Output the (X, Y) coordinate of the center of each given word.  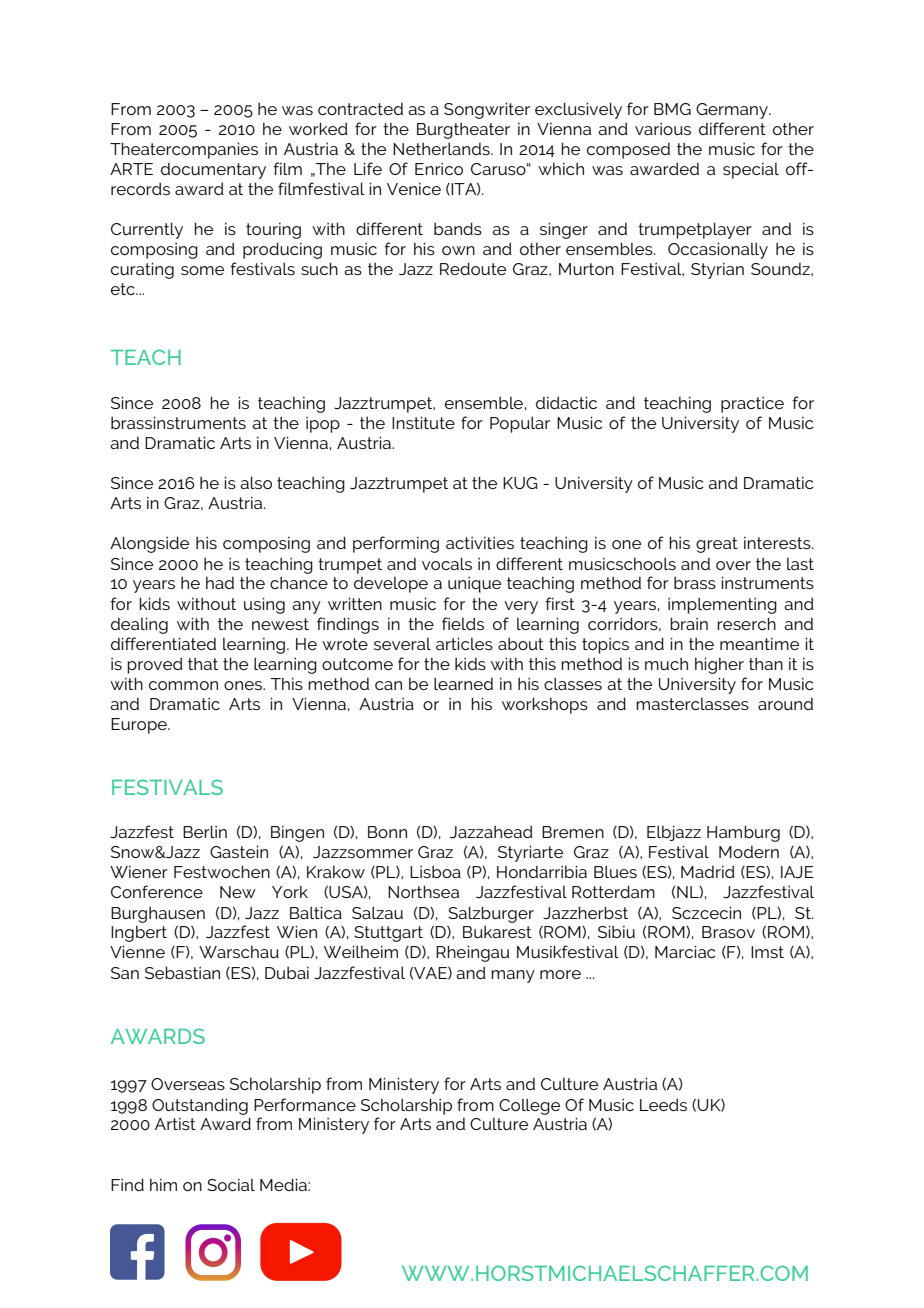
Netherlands (442, 148)
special (751, 170)
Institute (423, 422)
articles (464, 643)
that (203, 663)
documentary (213, 170)
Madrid (708, 871)
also (256, 482)
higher (719, 665)
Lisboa (435, 871)
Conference (157, 891)
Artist (175, 1123)
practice (752, 404)
